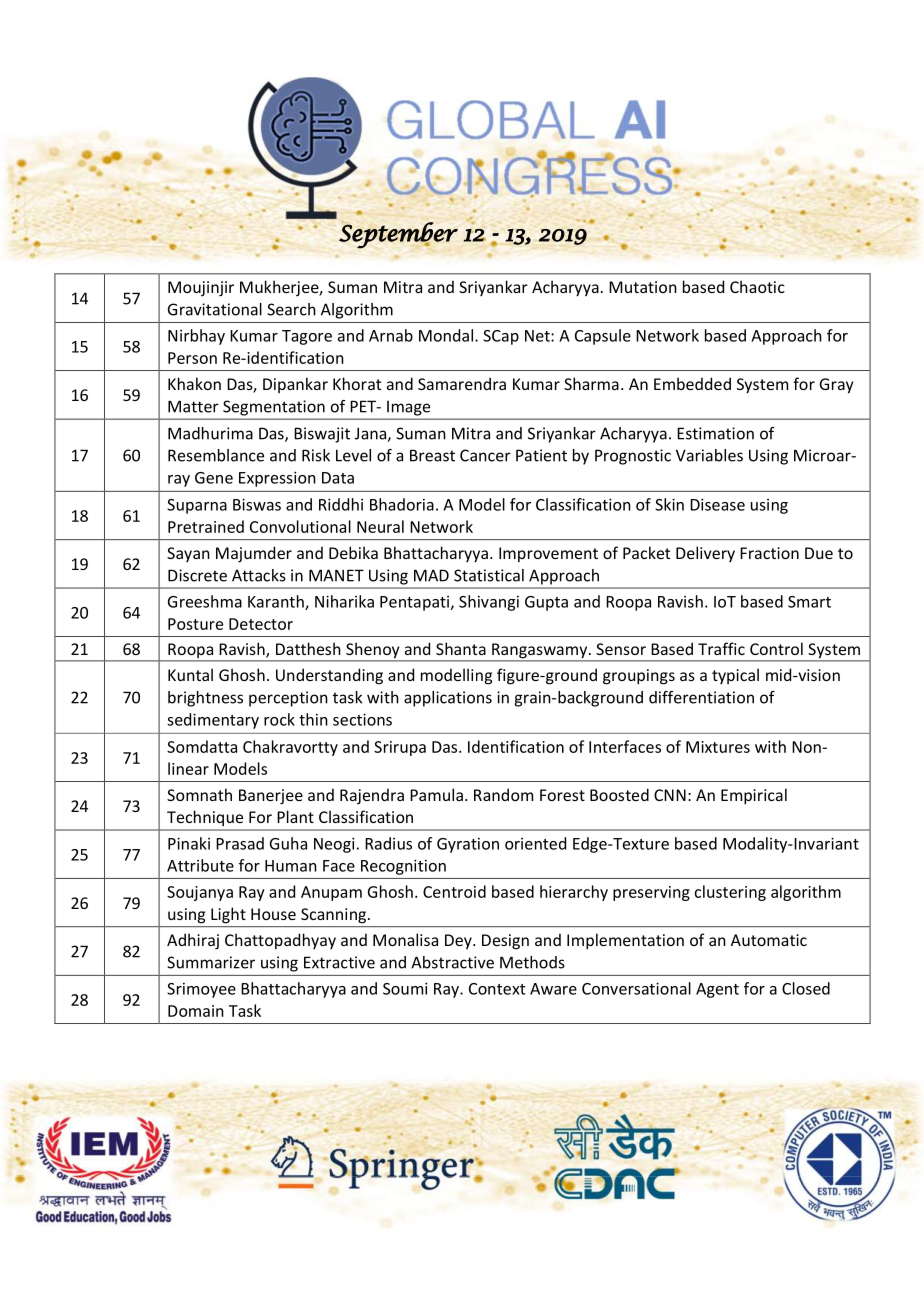 The height and width of the screenshot is (1308, 924). I want to click on rock, so click(279, 719).
